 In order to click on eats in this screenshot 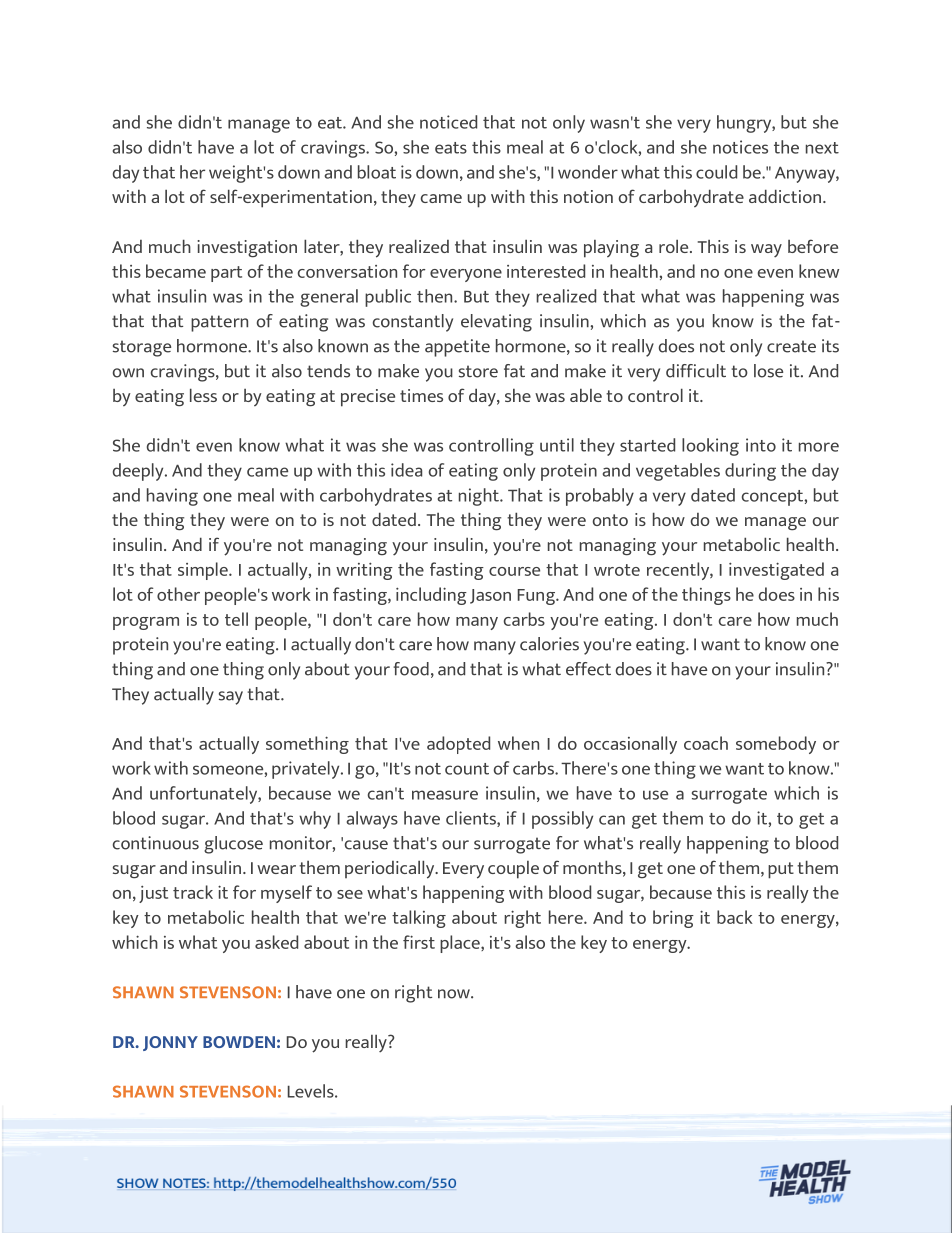, I will do `click(451, 148)`.
